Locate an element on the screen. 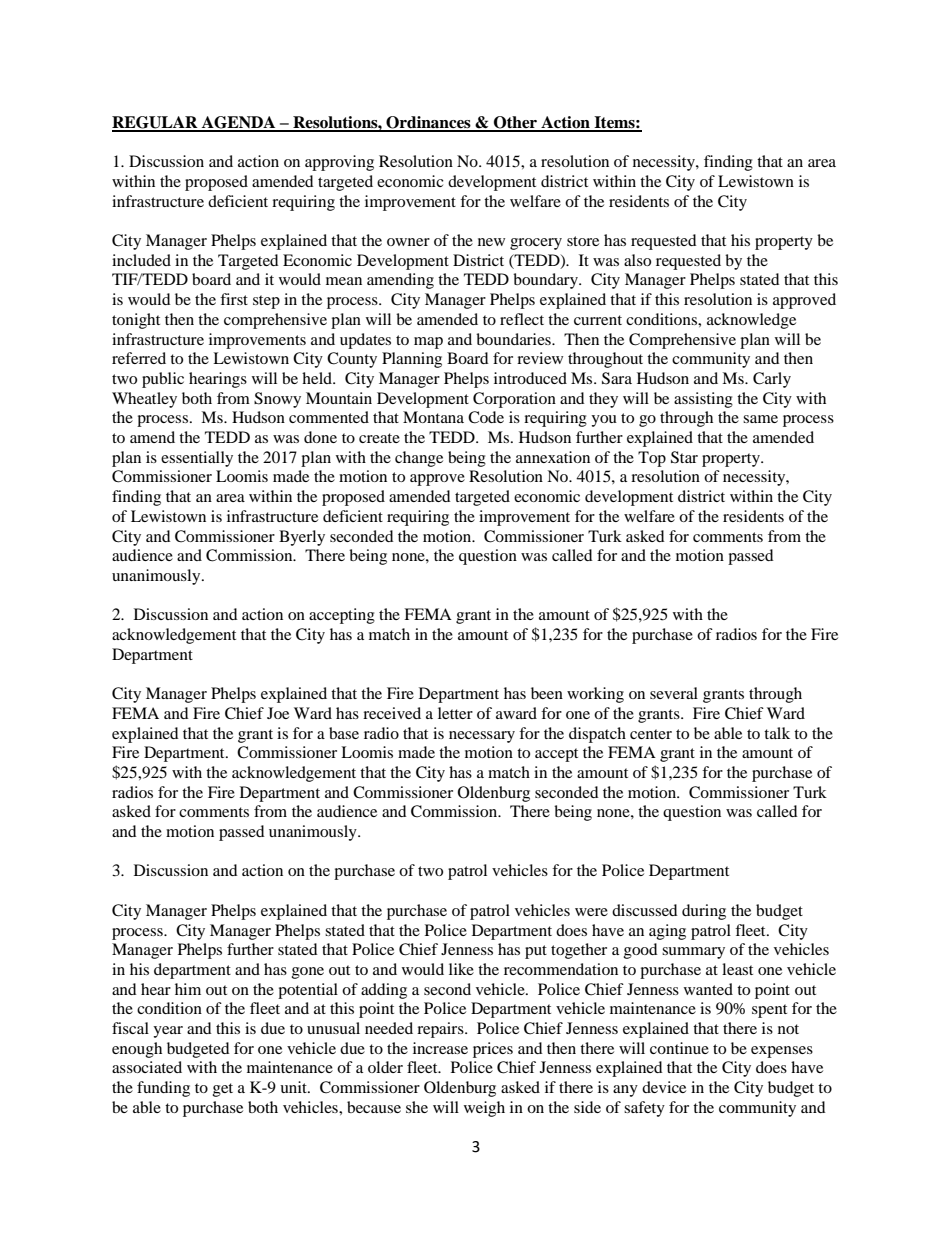 The width and height of the screenshot is (952, 1233). also is located at coordinates (637, 260).
